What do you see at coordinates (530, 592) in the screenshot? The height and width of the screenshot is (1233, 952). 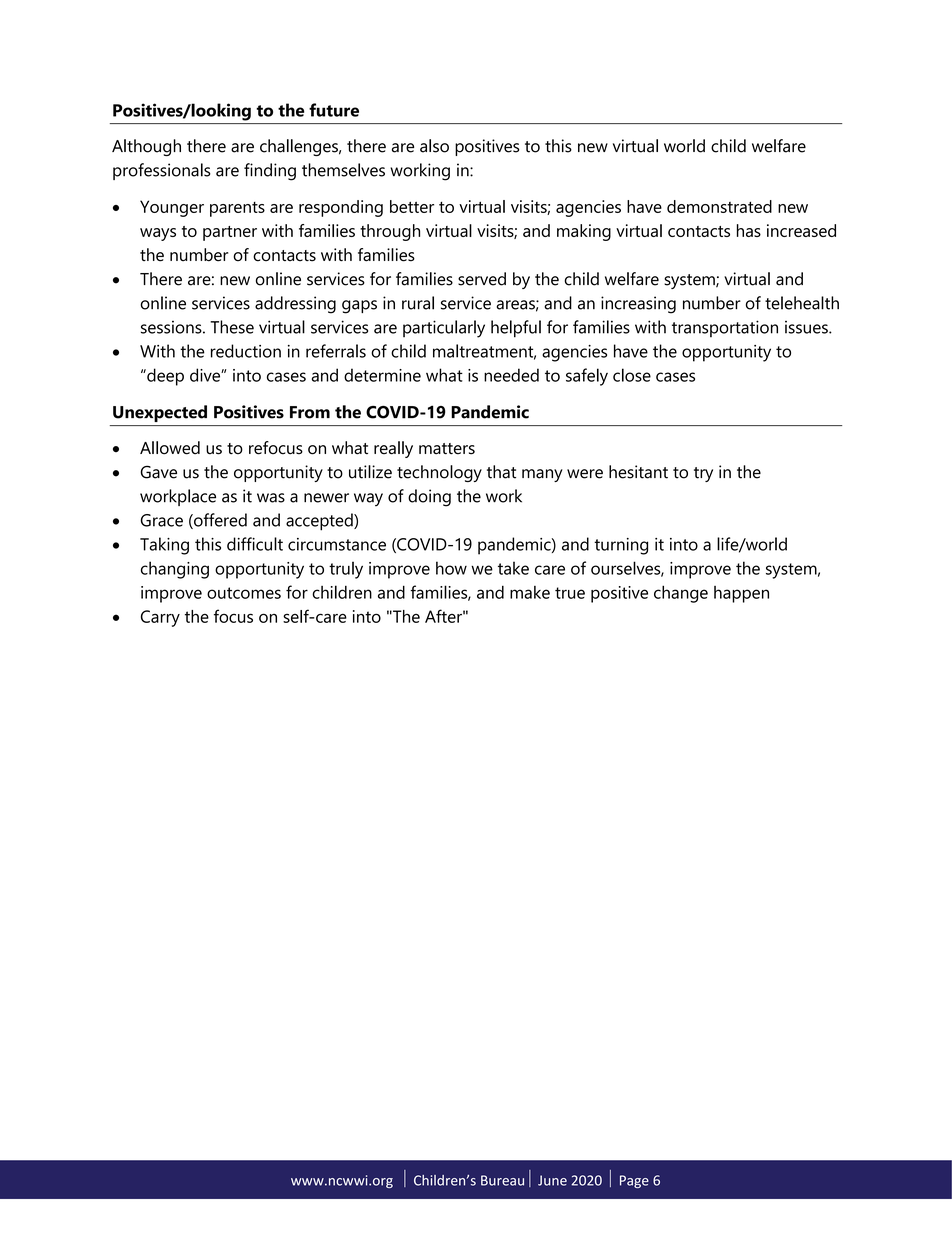 I see `make` at bounding box center [530, 592].
